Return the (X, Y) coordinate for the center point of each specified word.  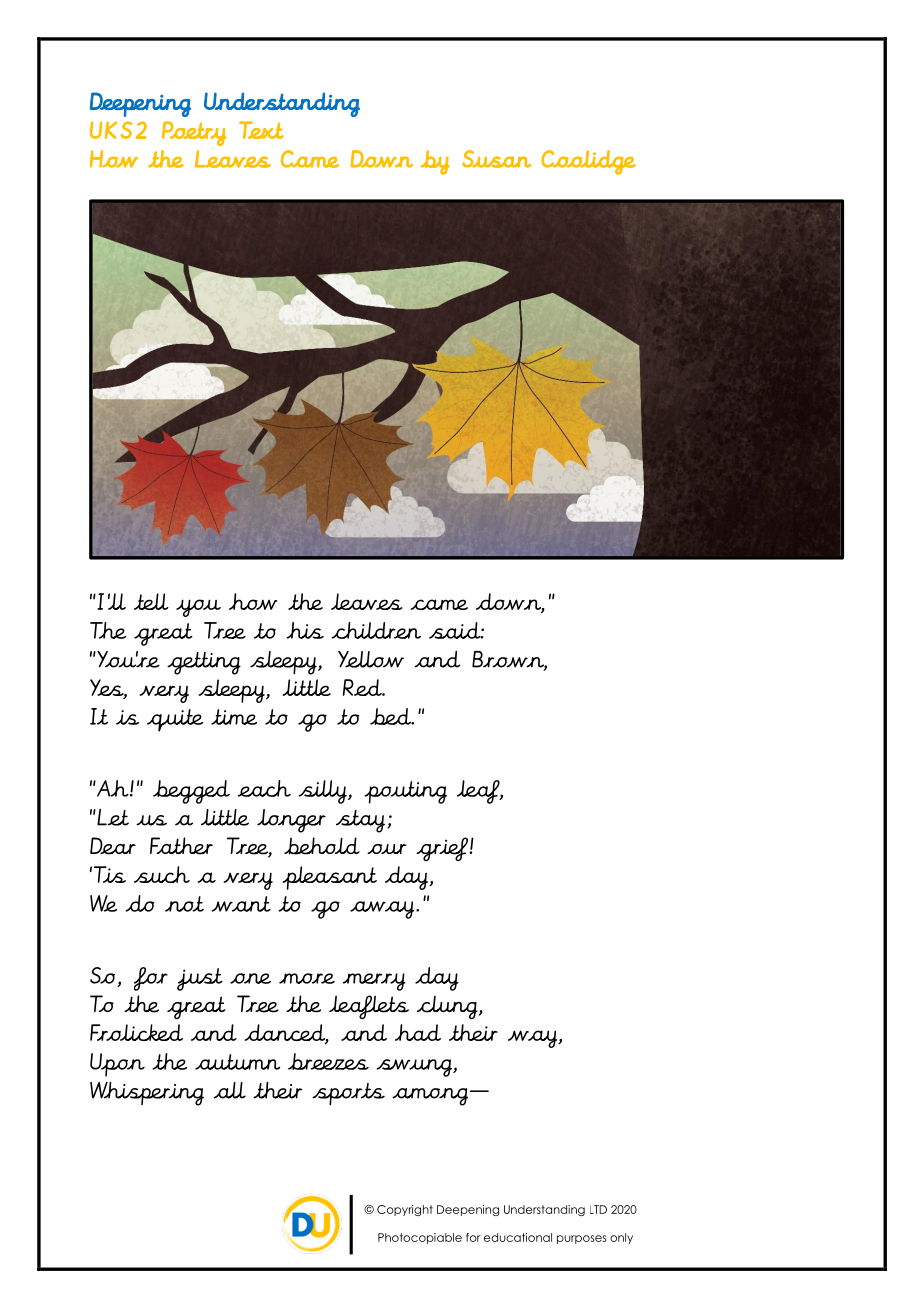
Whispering (147, 1094)
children (376, 630)
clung (448, 1007)
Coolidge (588, 162)
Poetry (194, 133)
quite (175, 720)
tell (151, 601)
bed (391, 716)
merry (374, 982)
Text (261, 130)
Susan (496, 159)
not (184, 904)
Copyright (405, 1210)
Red (363, 687)
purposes (581, 1239)
